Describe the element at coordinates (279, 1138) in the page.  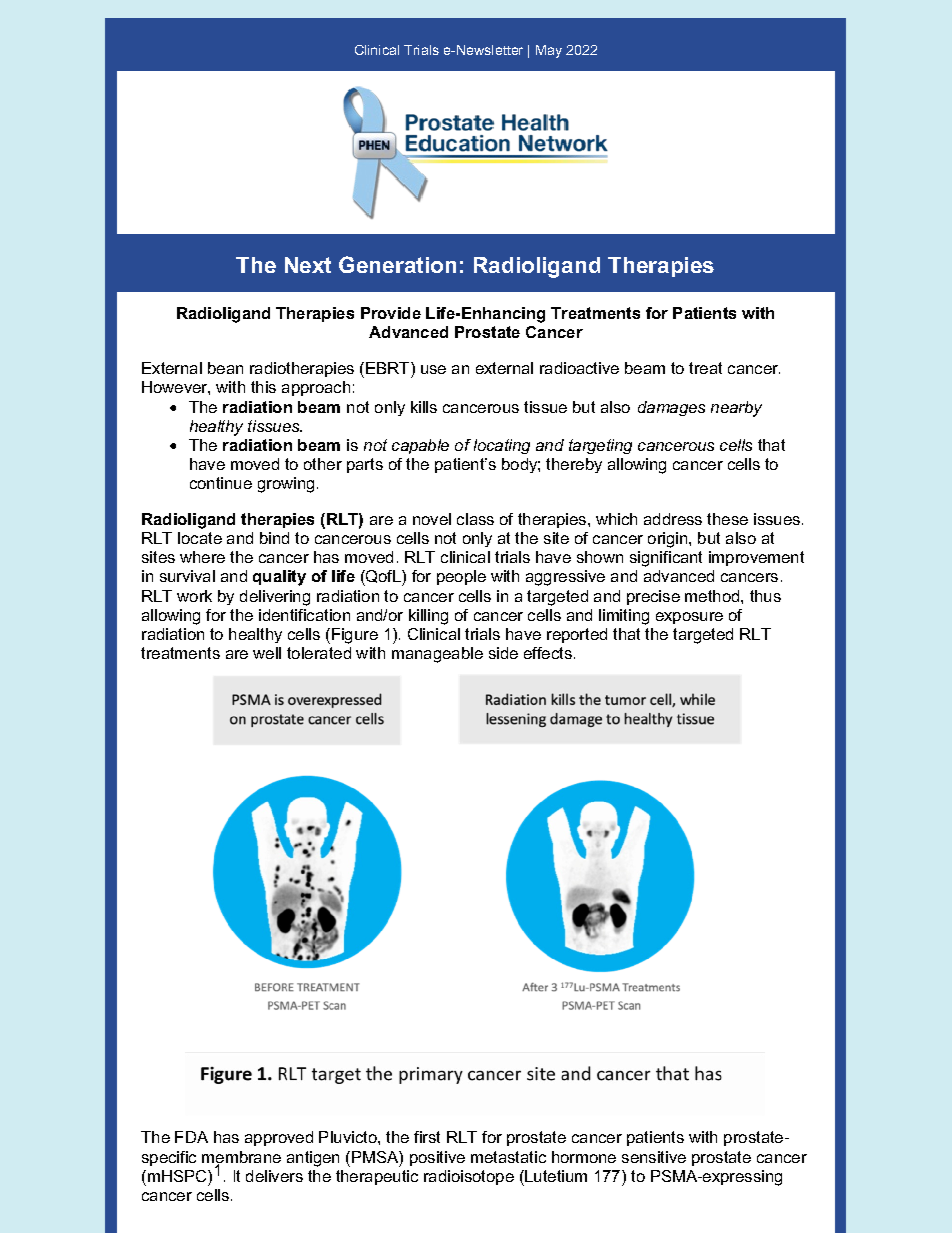
I see `approved` at that location.
